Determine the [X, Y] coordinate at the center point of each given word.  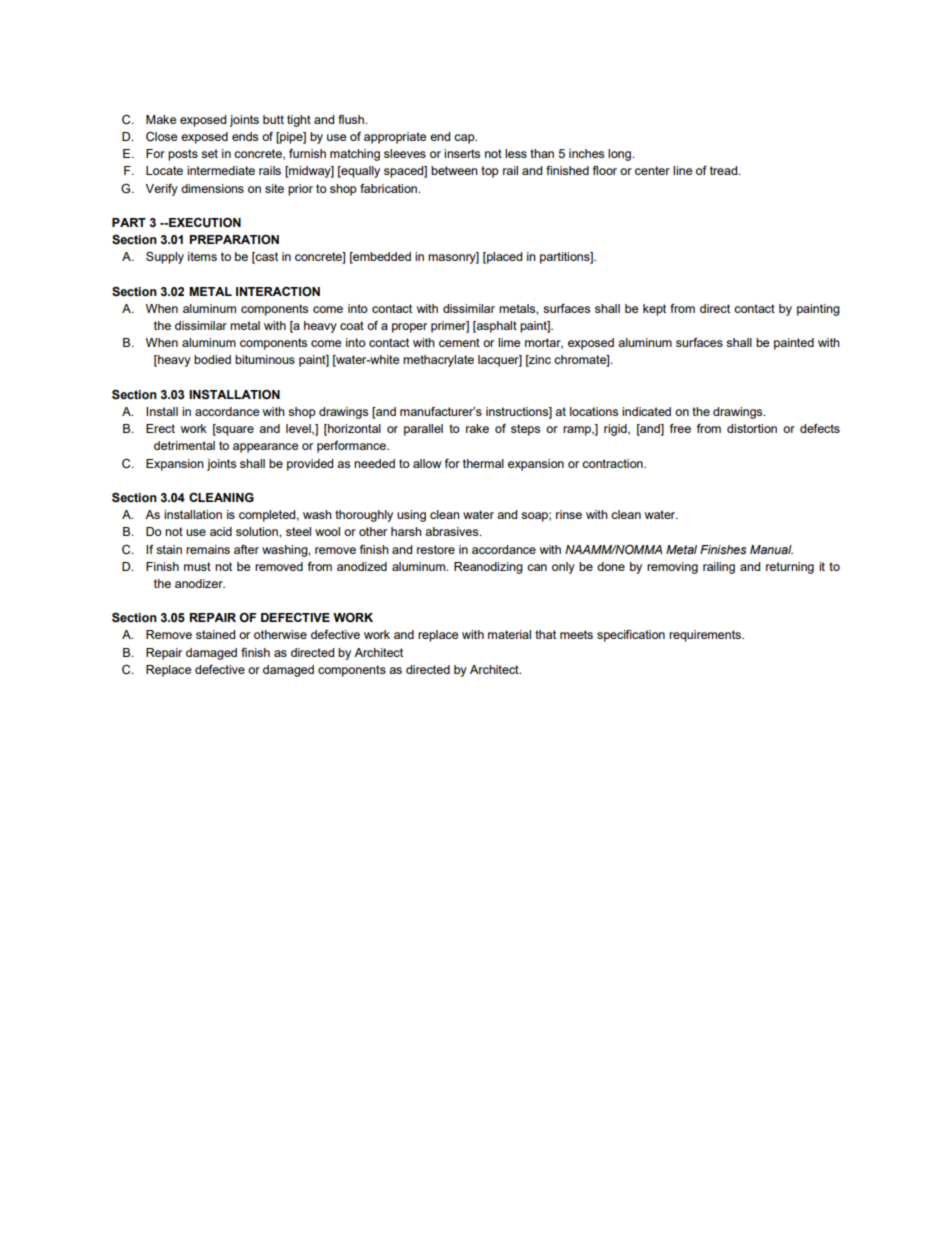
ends [245, 136]
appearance [265, 448]
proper [409, 328]
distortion [752, 428]
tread [725, 170]
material [509, 634]
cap [465, 139]
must [197, 566]
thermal [483, 463]
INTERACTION [278, 292]
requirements [706, 636]
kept [654, 310]
